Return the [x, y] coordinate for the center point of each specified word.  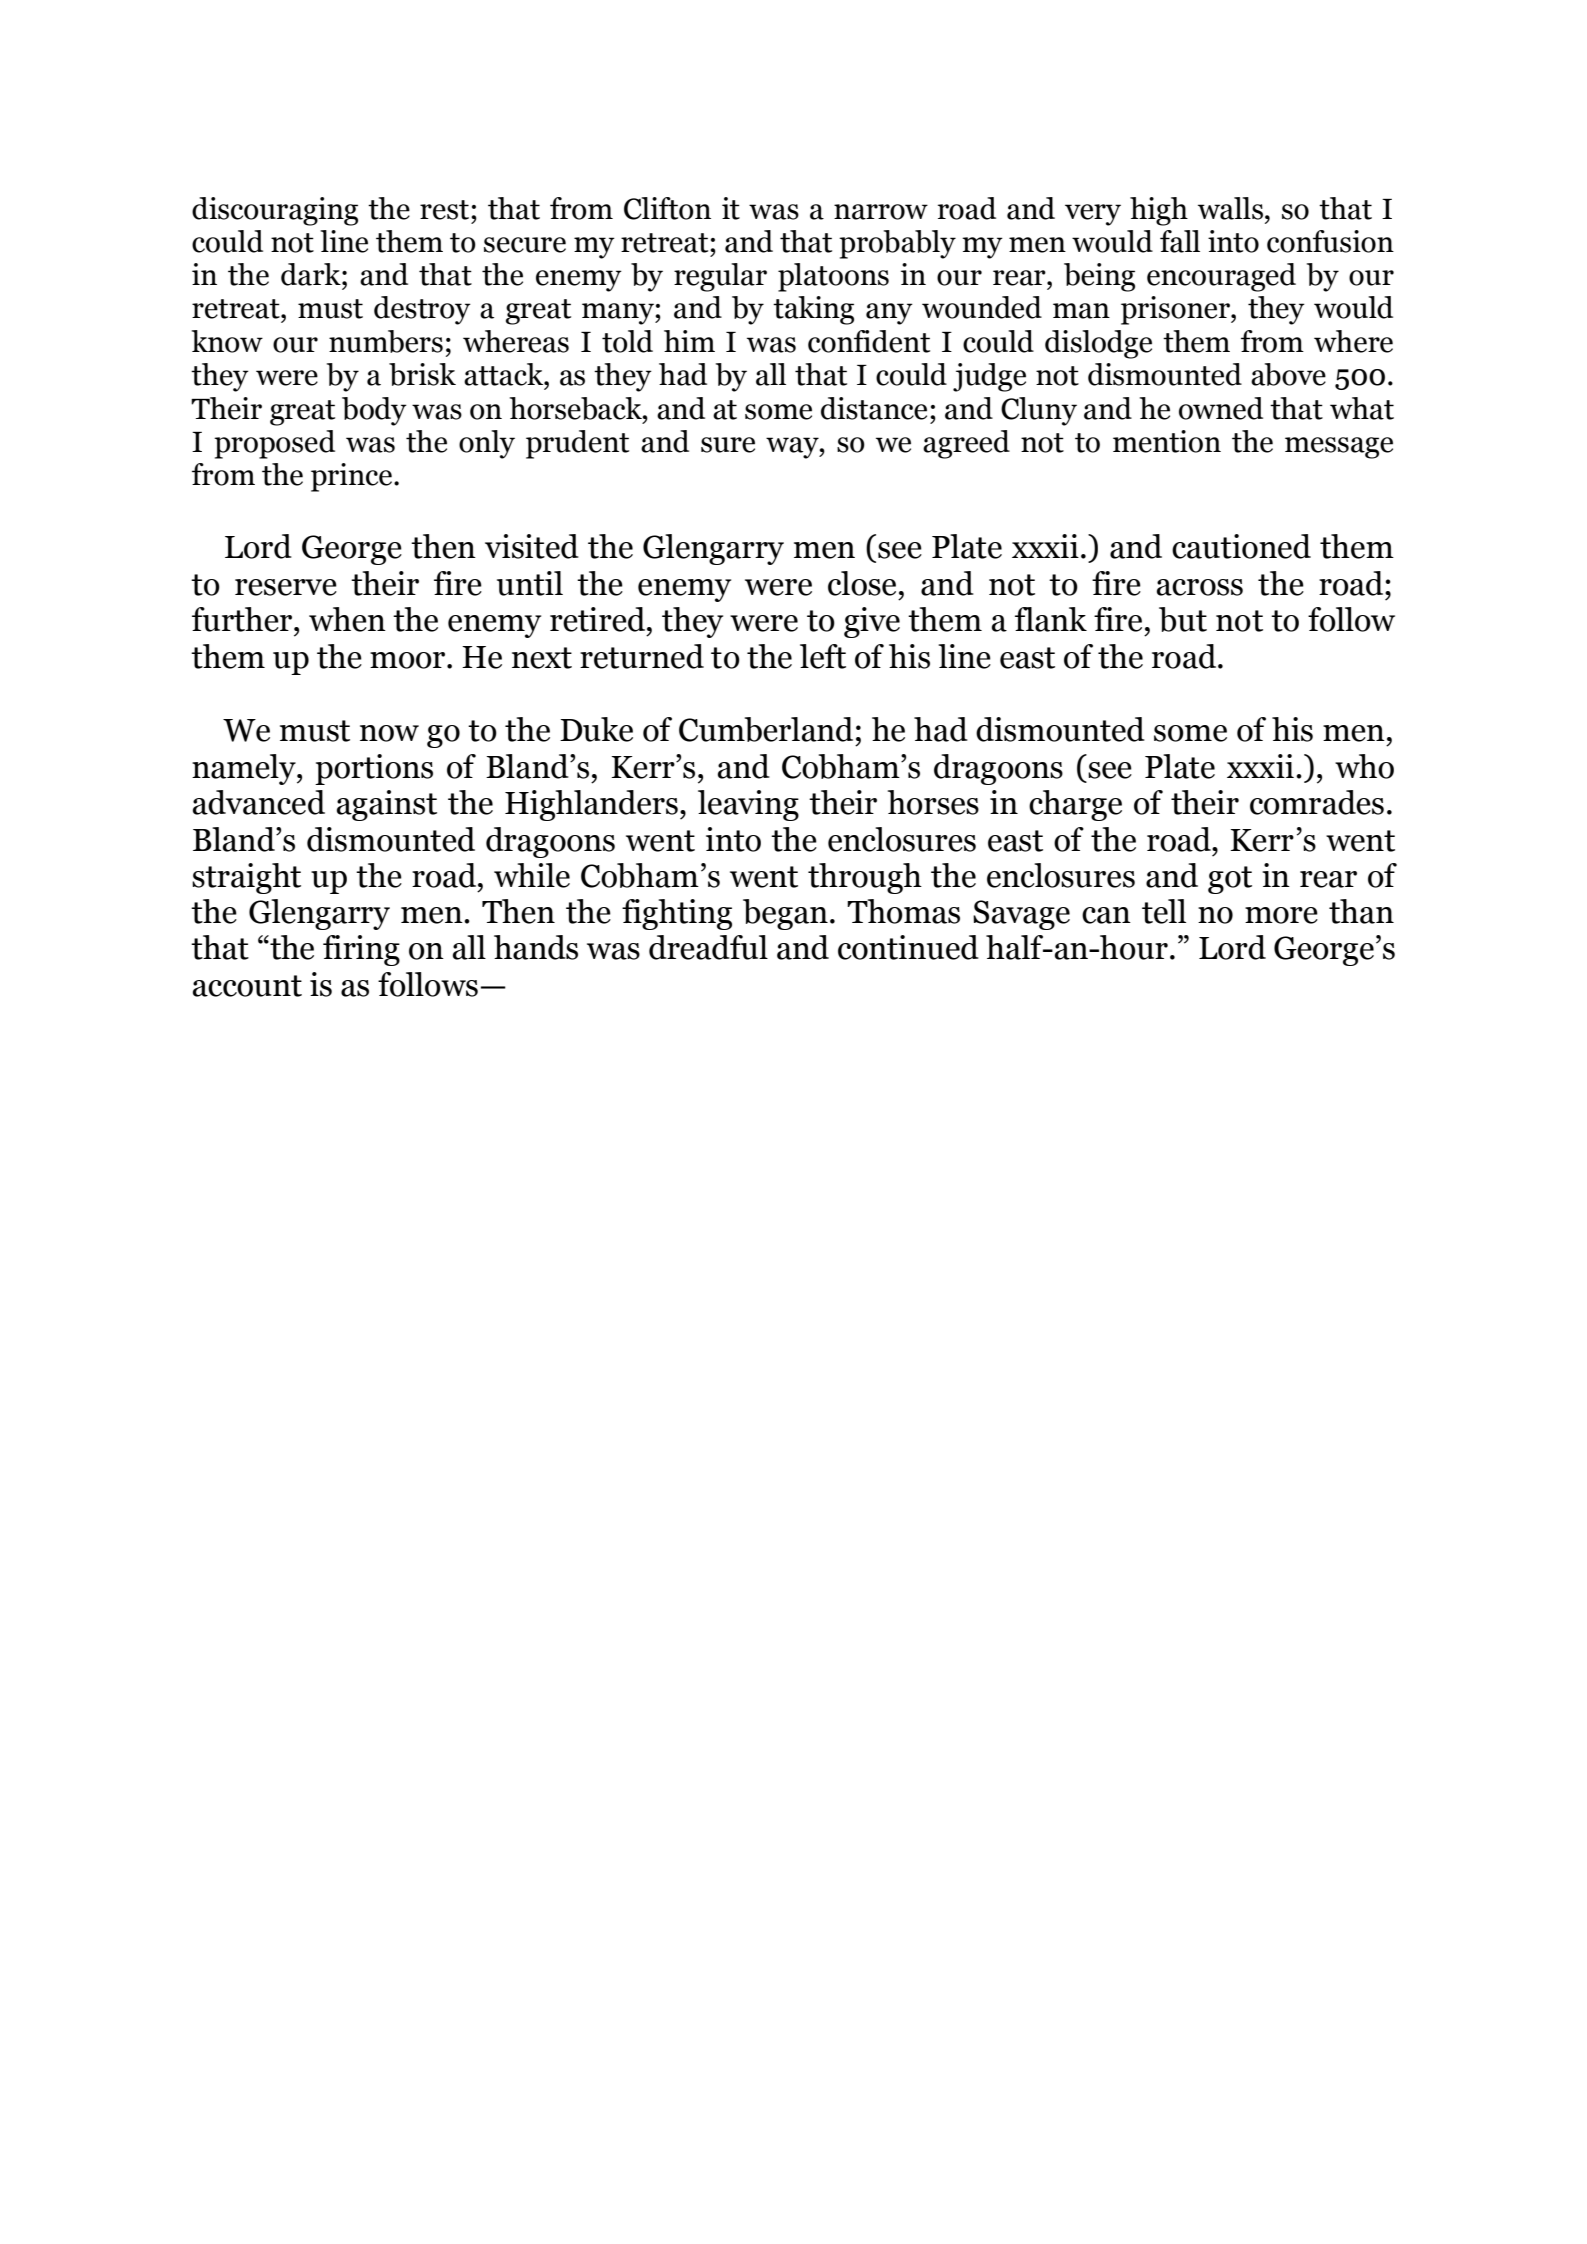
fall [1180, 241]
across [1200, 587]
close [862, 583]
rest [446, 210]
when [347, 619]
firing [361, 950]
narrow [881, 212]
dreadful [708, 947]
